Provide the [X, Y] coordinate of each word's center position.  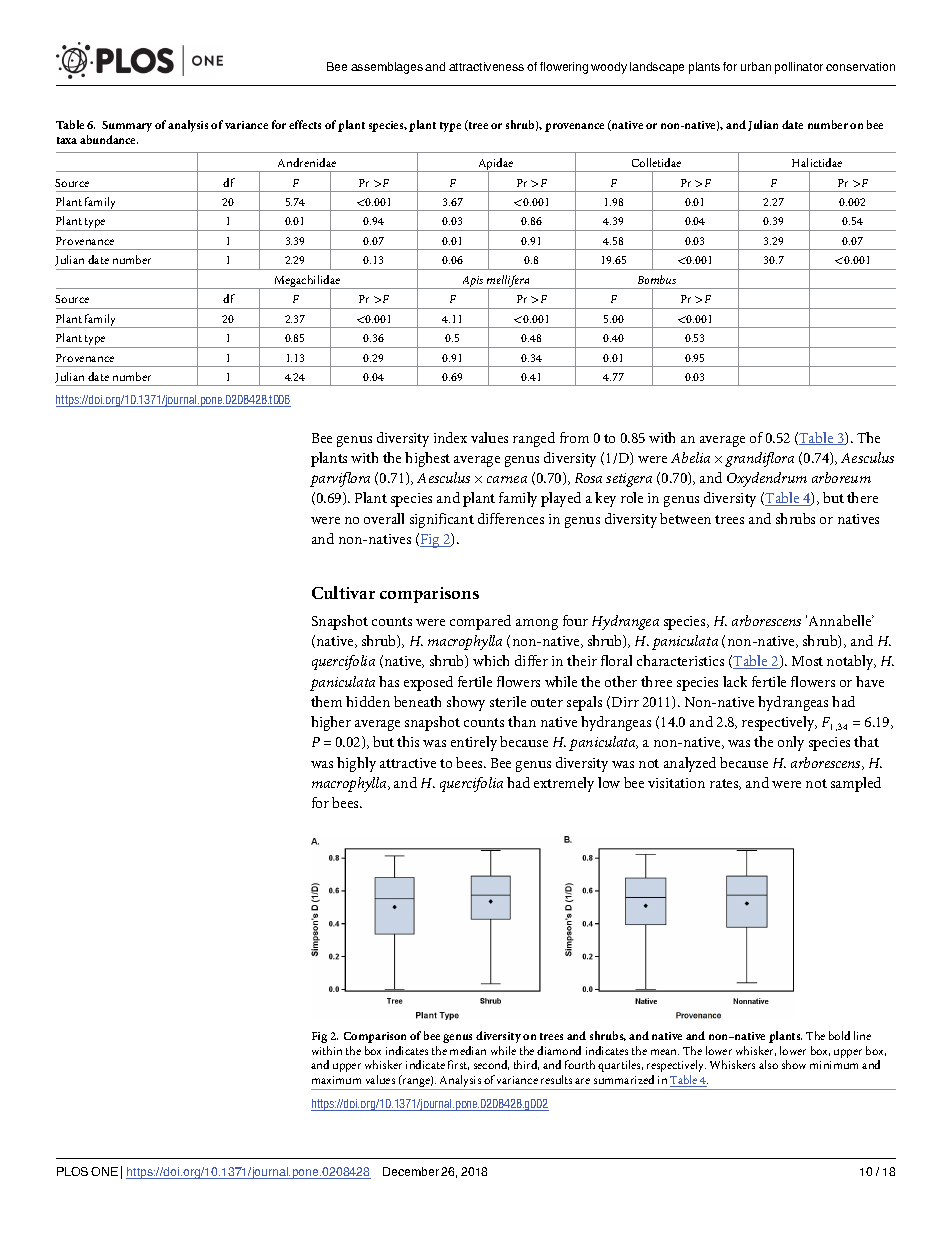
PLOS [72, 1171]
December [411, 1171]
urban [756, 66]
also [768, 1064]
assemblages [387, 68]
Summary [127, 126]
